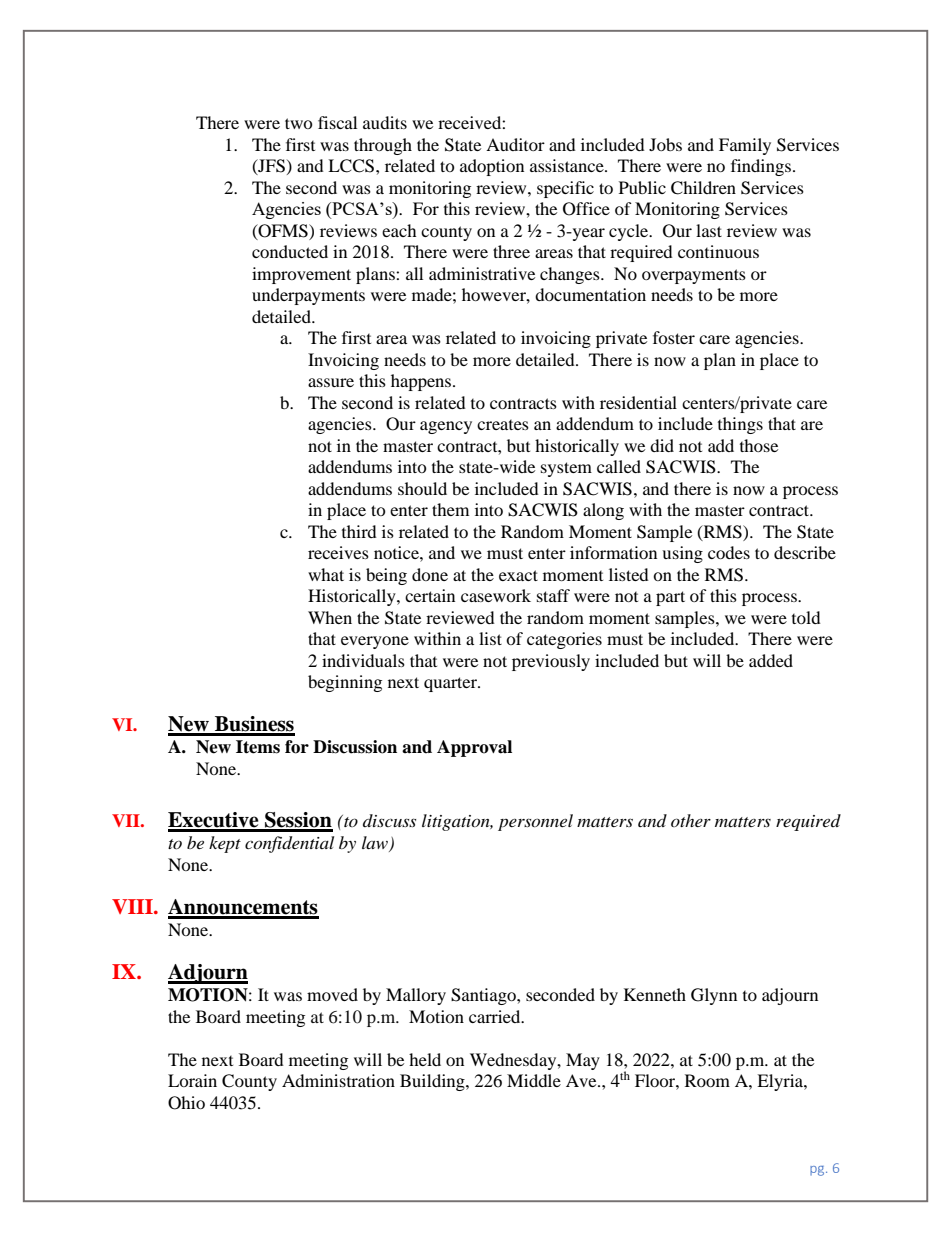  I want to click on assure, so click(331, 382).
